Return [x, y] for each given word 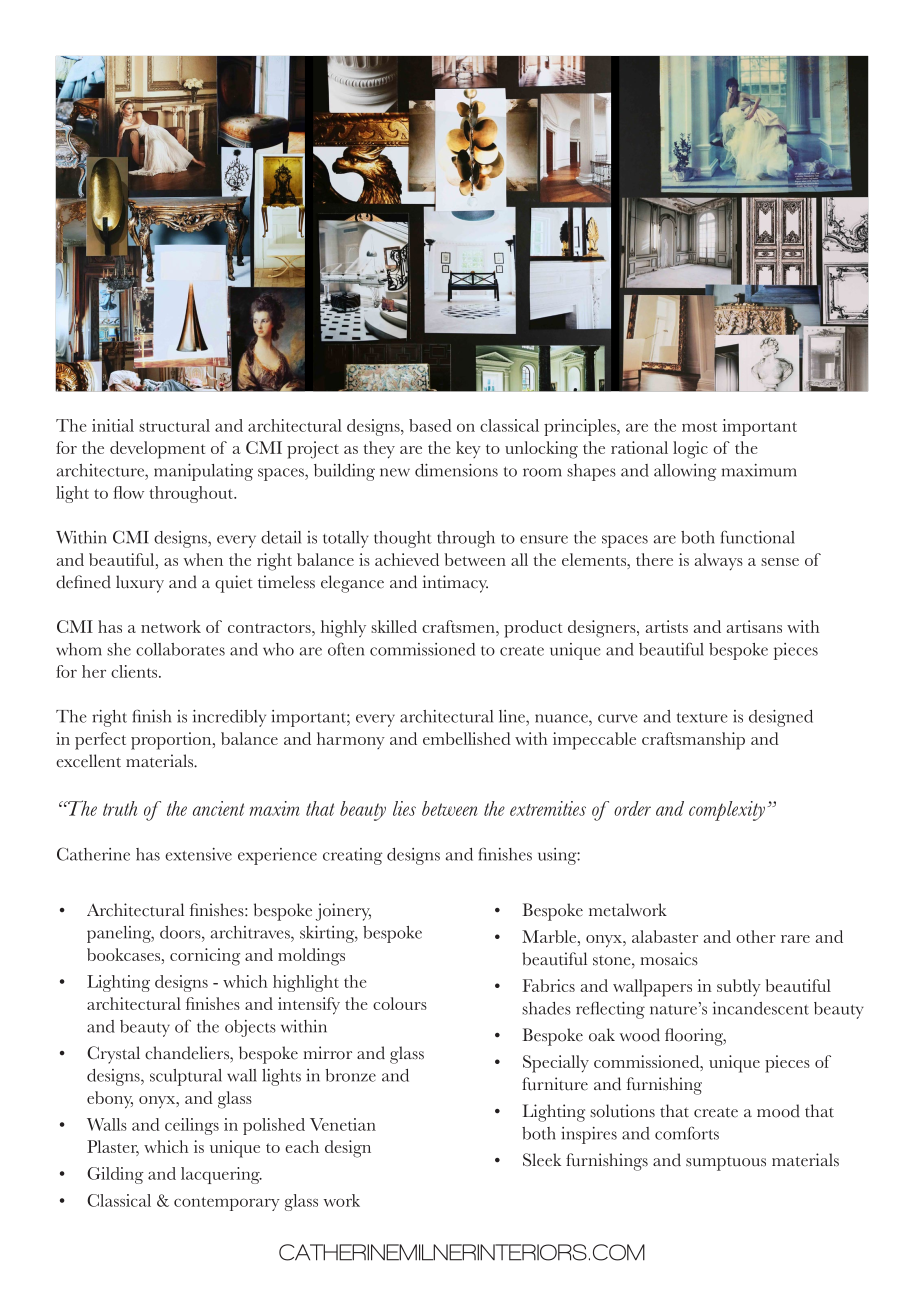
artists [666, 626]
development [157, 450]
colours [400, 1003]
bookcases [125, 954]
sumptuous [726, 1163]
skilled [394, 626]
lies [404, 808]
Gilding [115, 1175]
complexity [727, 811]
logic [690, 450]
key [468, 449]
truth [120, 808]
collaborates [180, 649]
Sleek [542, 1160]
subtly [739, 987]
